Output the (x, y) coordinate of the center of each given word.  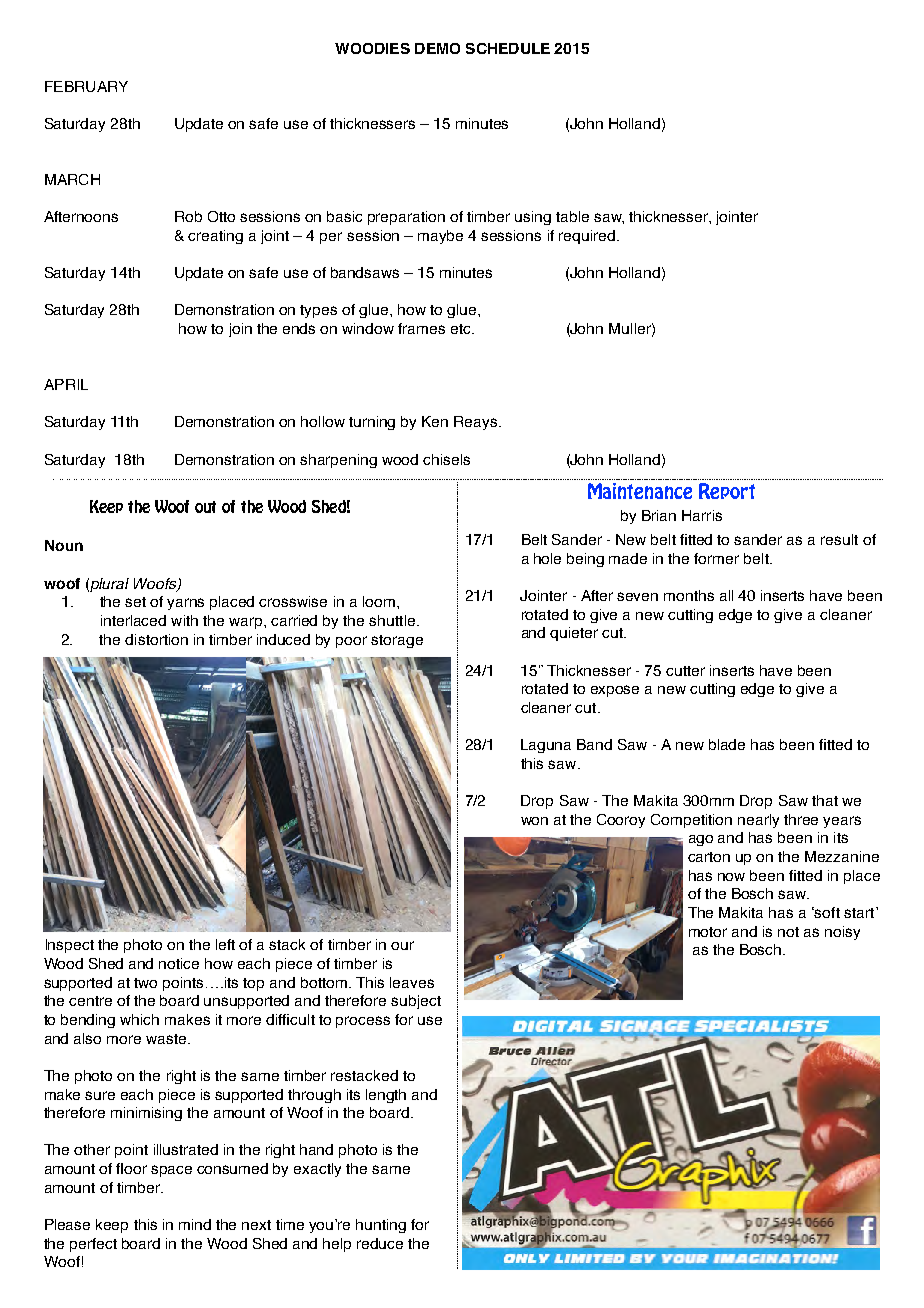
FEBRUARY (86, 86)
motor (708, 932)
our (402, 945)
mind (195, 1224)
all (726, 595)
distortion (156, 639)
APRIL (66, 384)
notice (179, 963)
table (572, 216)
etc (462, 329)
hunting (381, 1226)
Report (727, 491)
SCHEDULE (508, 48)
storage (397, 641)
